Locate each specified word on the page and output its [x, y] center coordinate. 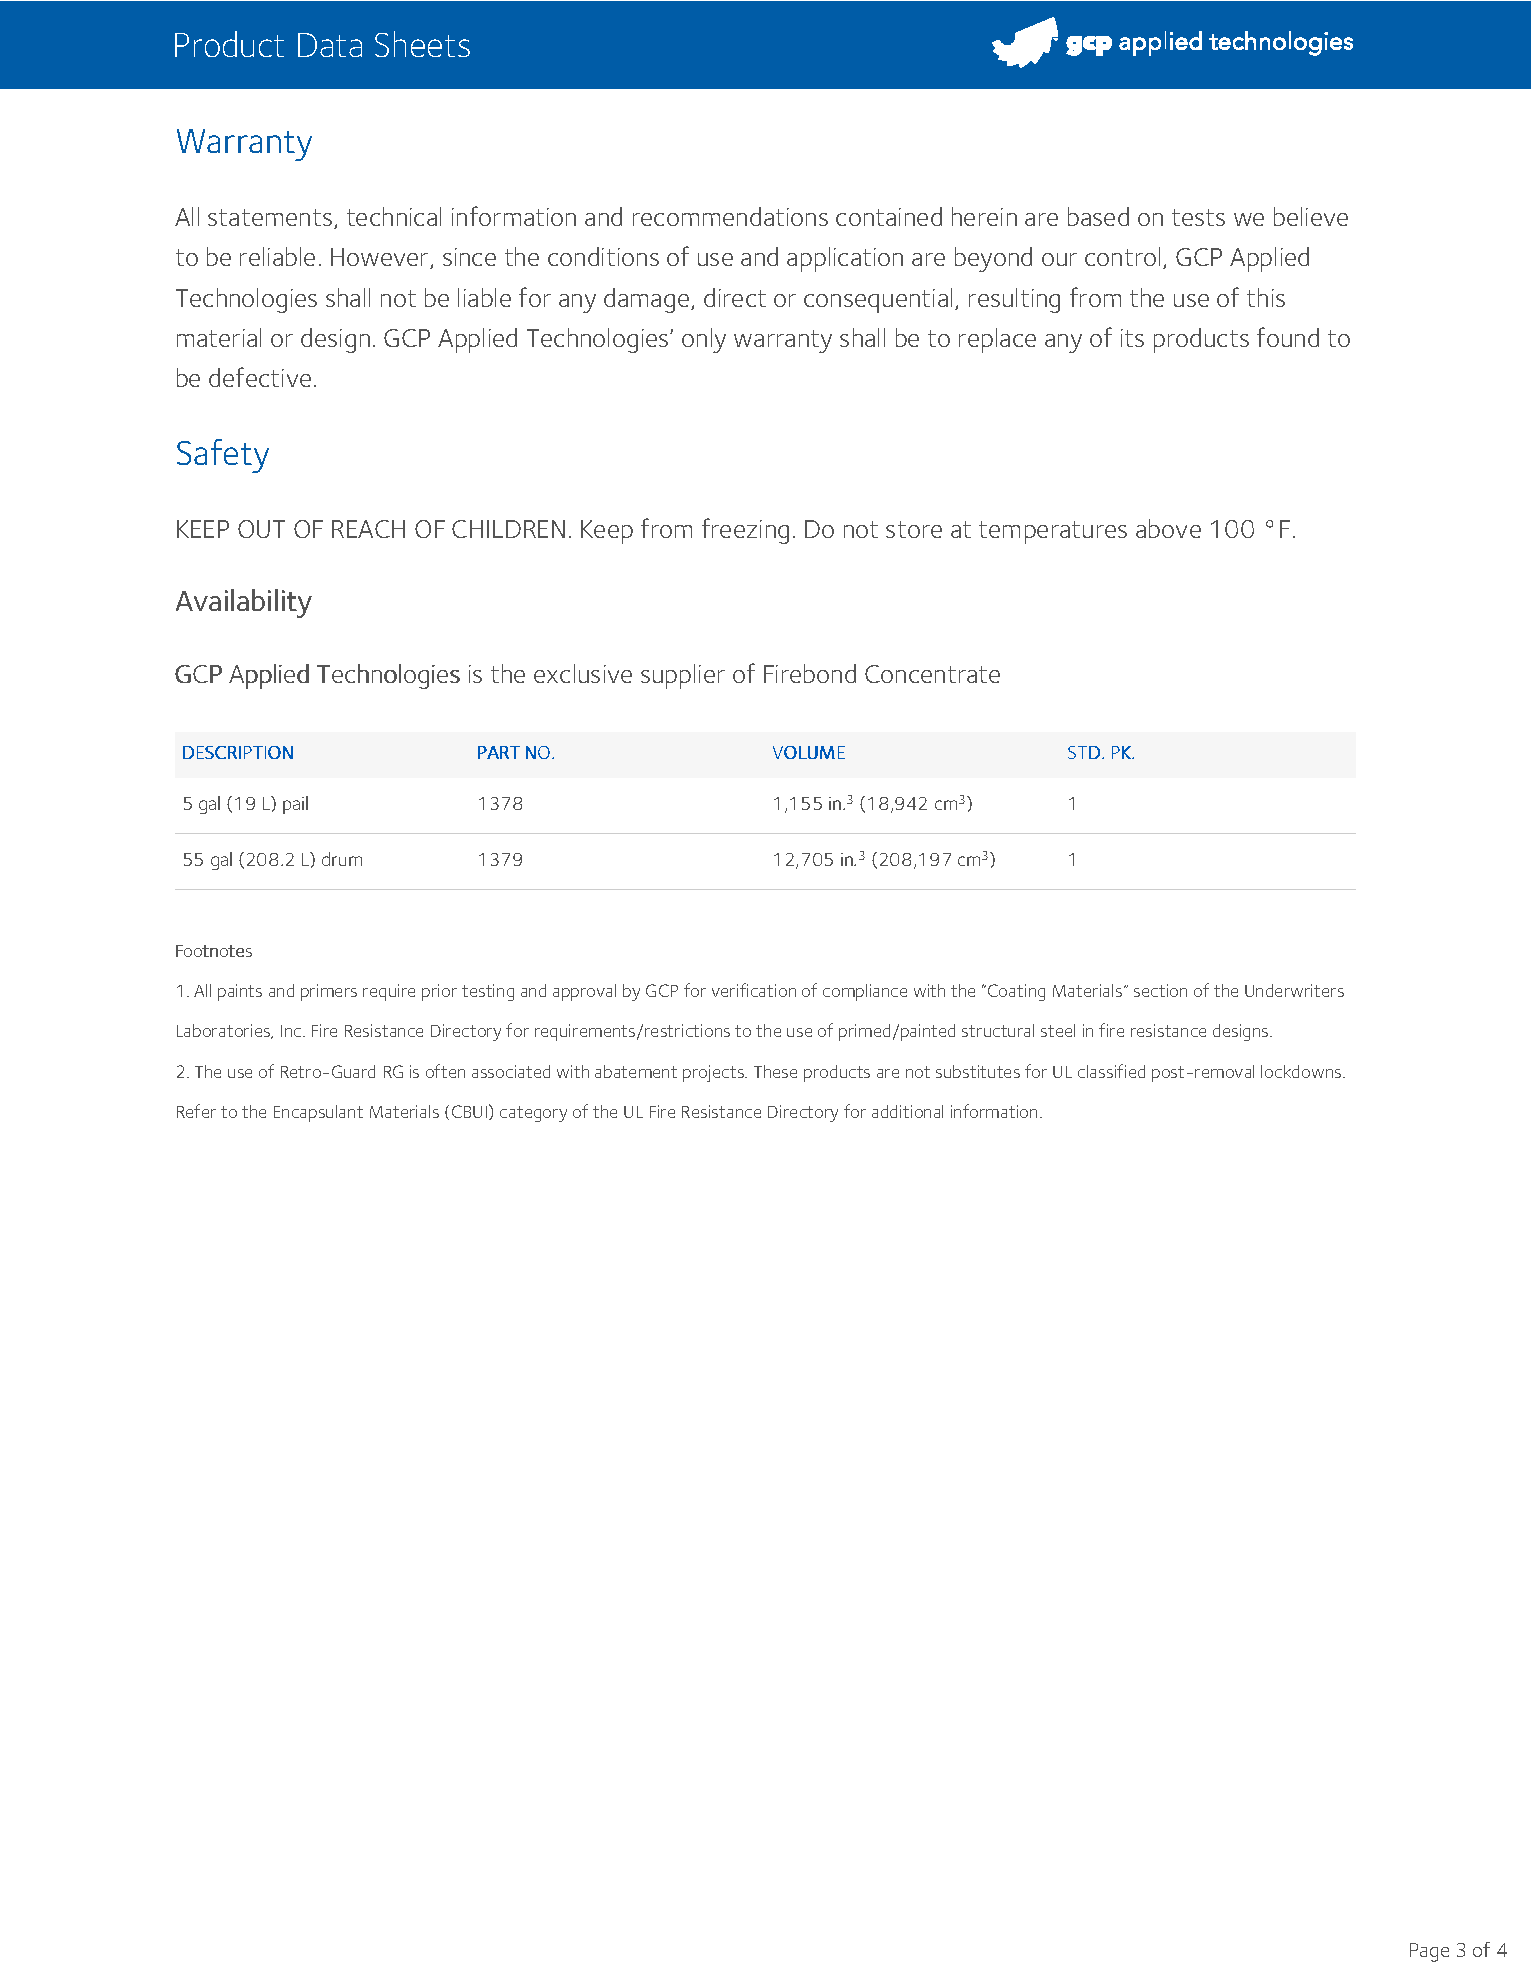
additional [907, 1111]
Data [330, 45]
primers [329, 992]
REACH [368, 529]
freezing [745, 531]
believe [1311, 216]
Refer [196, 1111]
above [1168, 528]
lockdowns [1302, 1071]
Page [1429, 1952]
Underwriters [1294, 990]
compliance [865, 992]
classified [1111, 1071]
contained [889, 216]
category [533, 1114]
